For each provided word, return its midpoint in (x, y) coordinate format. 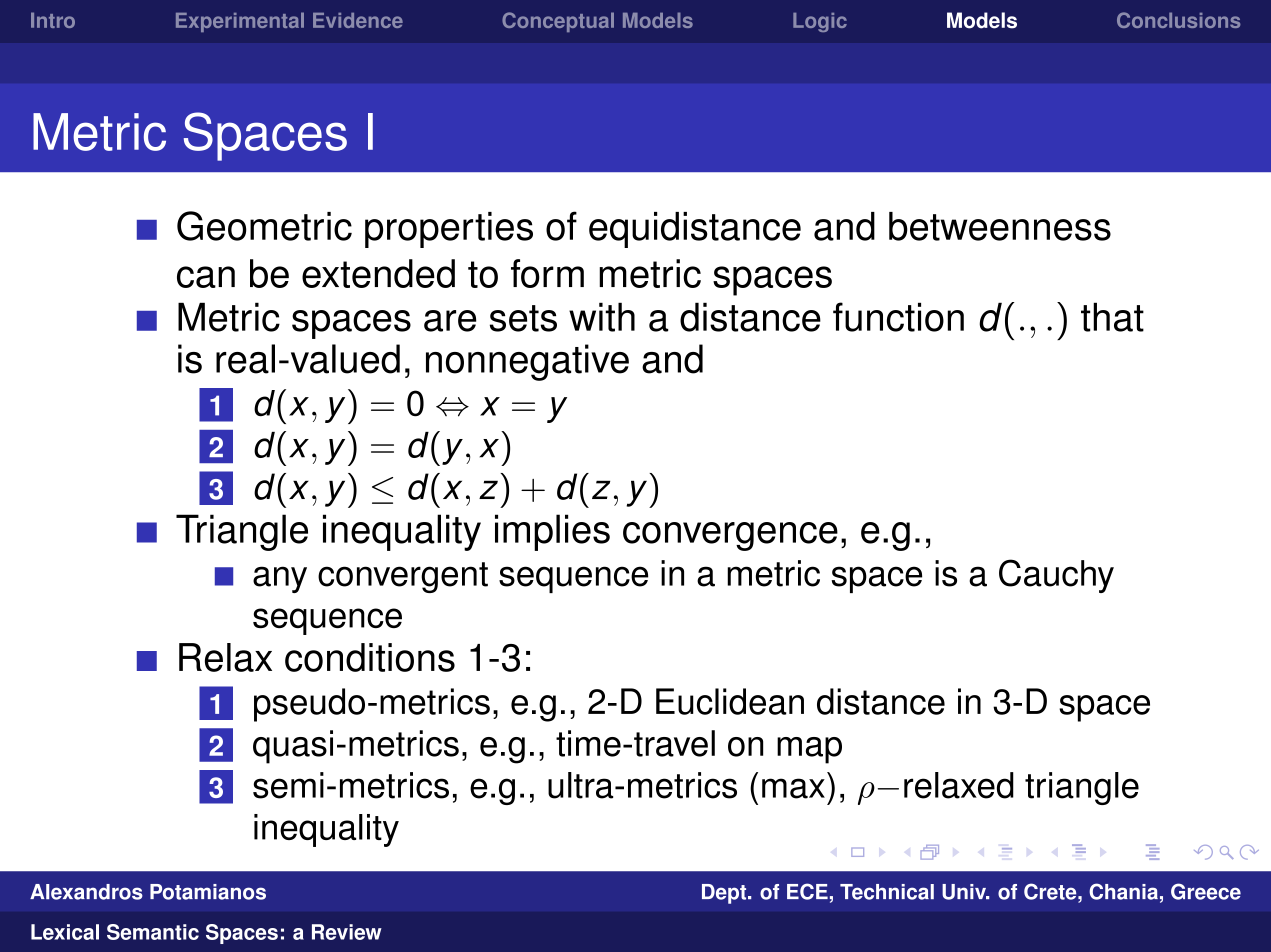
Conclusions (1178, 20)
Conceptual (558, 22)
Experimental (240, 22)
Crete (1051, 891)
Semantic (153, 932)
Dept (725, 894)
